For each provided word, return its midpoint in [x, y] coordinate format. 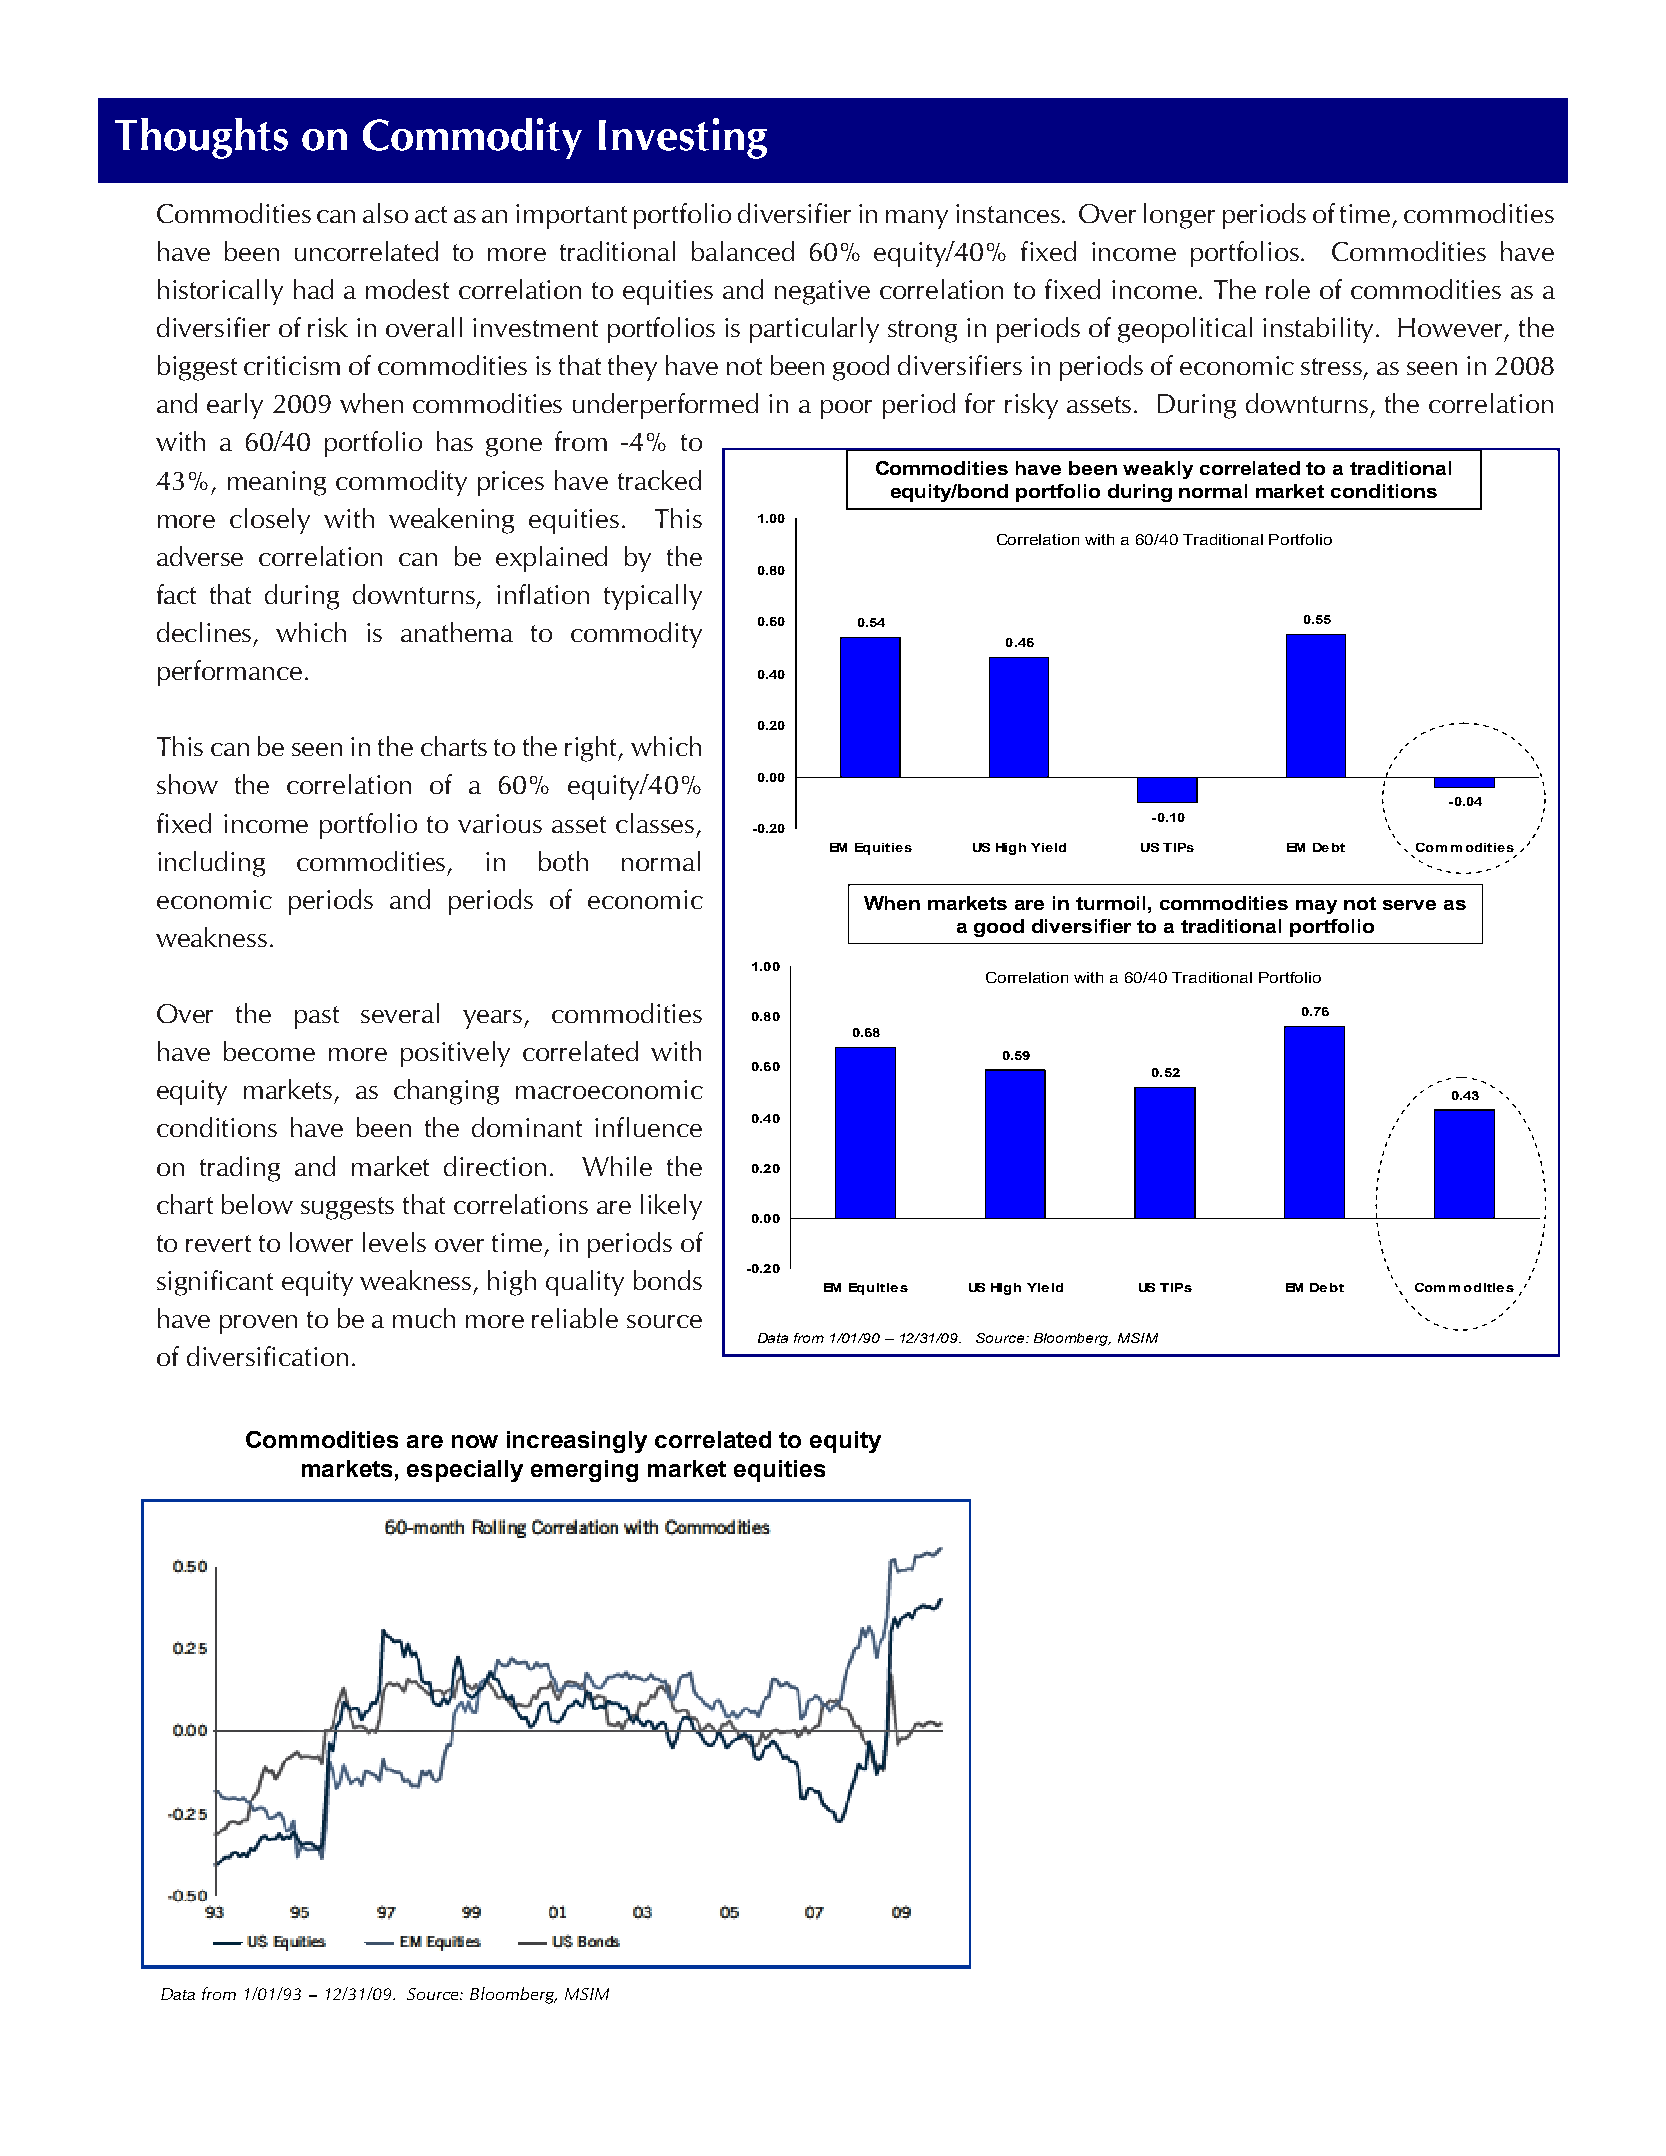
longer [1179, 216]
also [385, 213]
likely [671, 1207]
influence [648, 1127]
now [475, 1441]
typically [653, 597]
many [917, 219]
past [317, 1017]
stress [1333, 368]
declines [204, 632]
